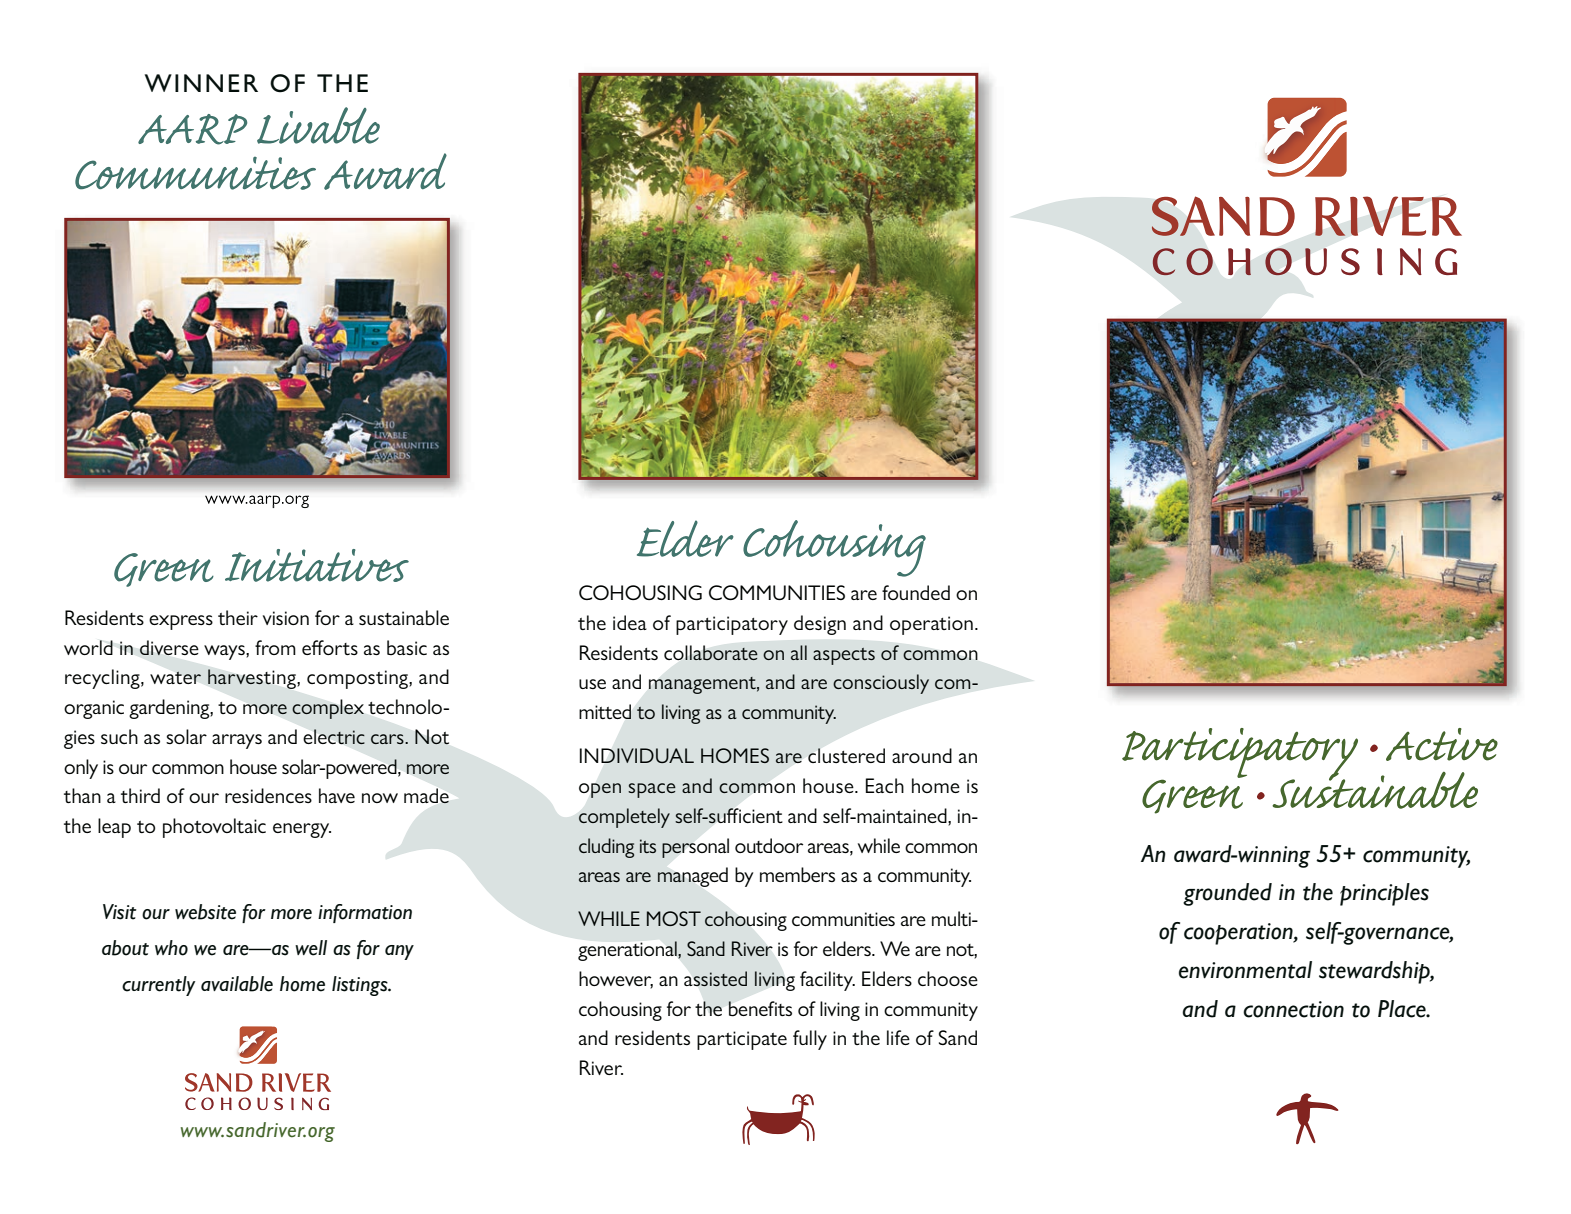 The width and height of the page is (1571, 1214). I want to click on complex, so click(328, 709).
